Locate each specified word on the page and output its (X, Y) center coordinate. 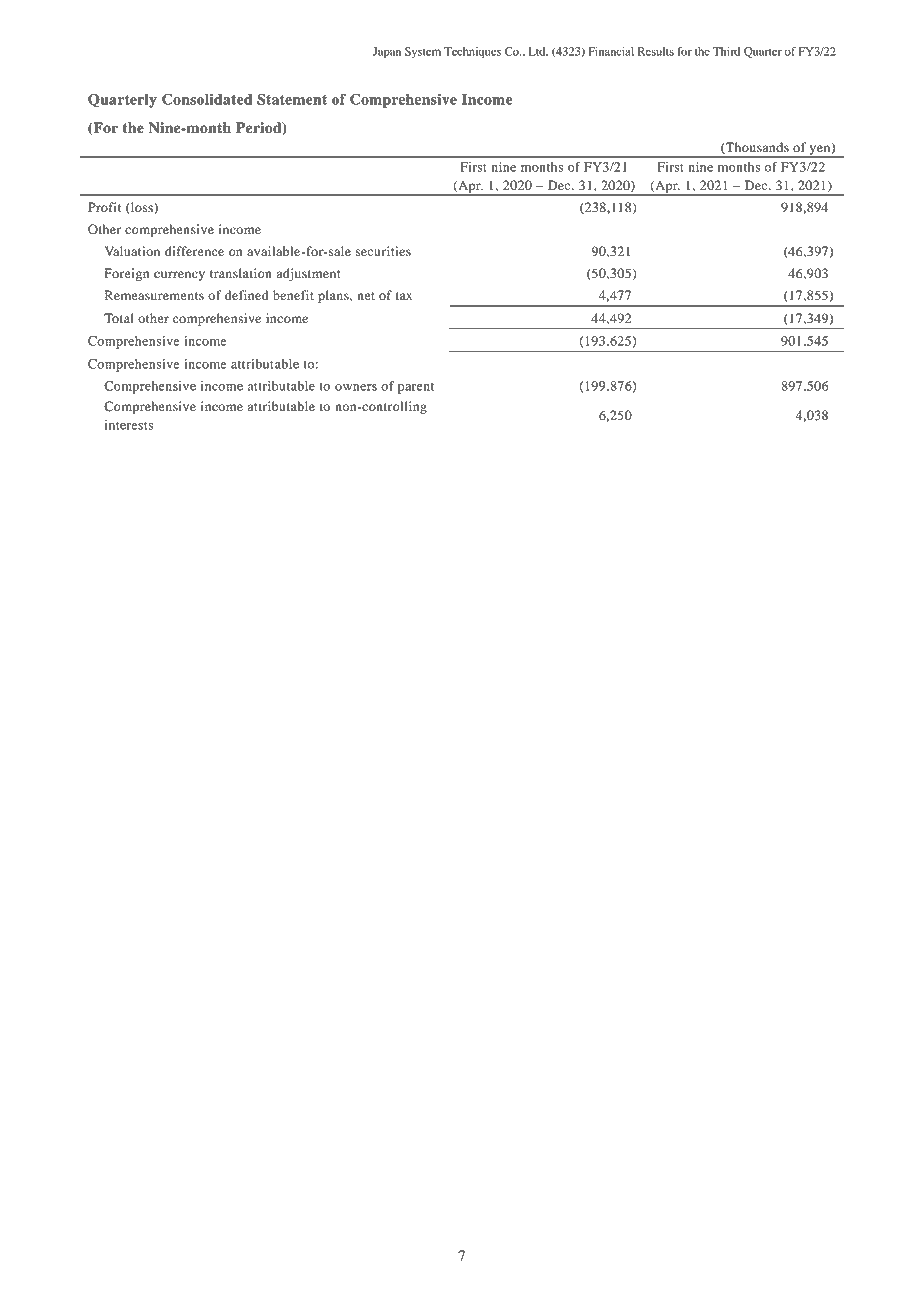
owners (356, 387)
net (366, 296)
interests (129, 425)
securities (383, 251)
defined (246, 295)
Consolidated (207, 99)
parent (416, 388)
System (423, 53)
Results (656, 51)
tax (404, 296)
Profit (104, 207)
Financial (611, 51)
